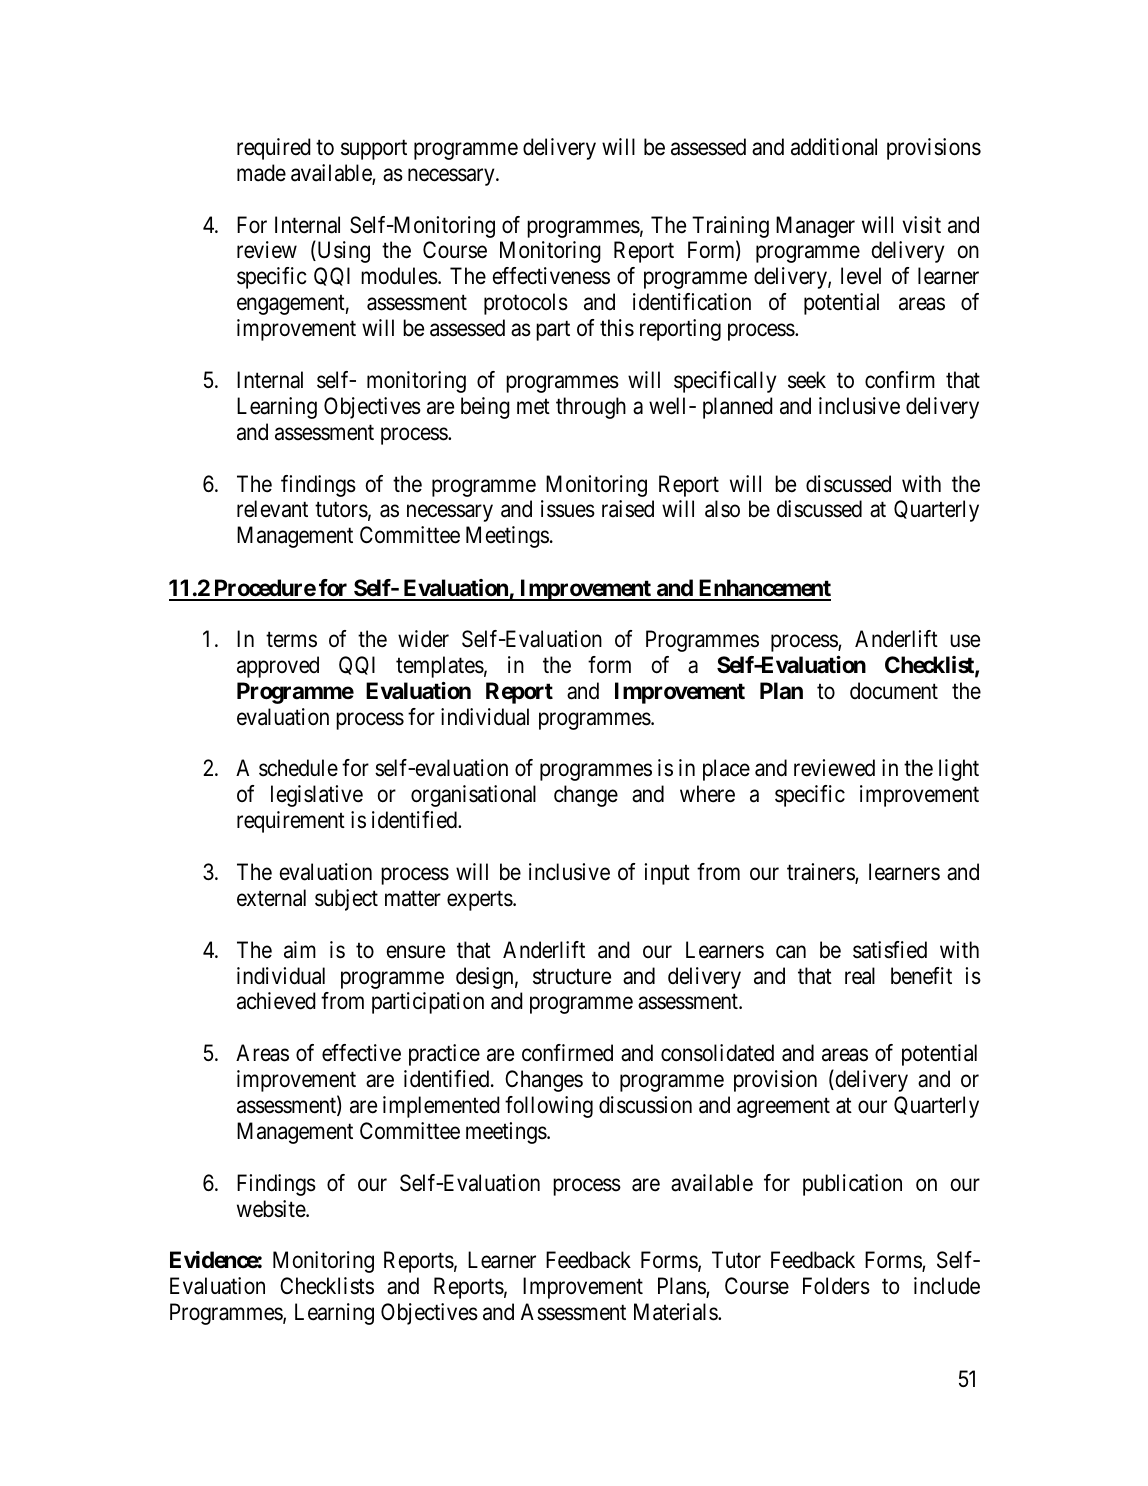  What do you see at coordinates (272, 1209) in the document?
I see `website` at bounding box center [272, 1209].
